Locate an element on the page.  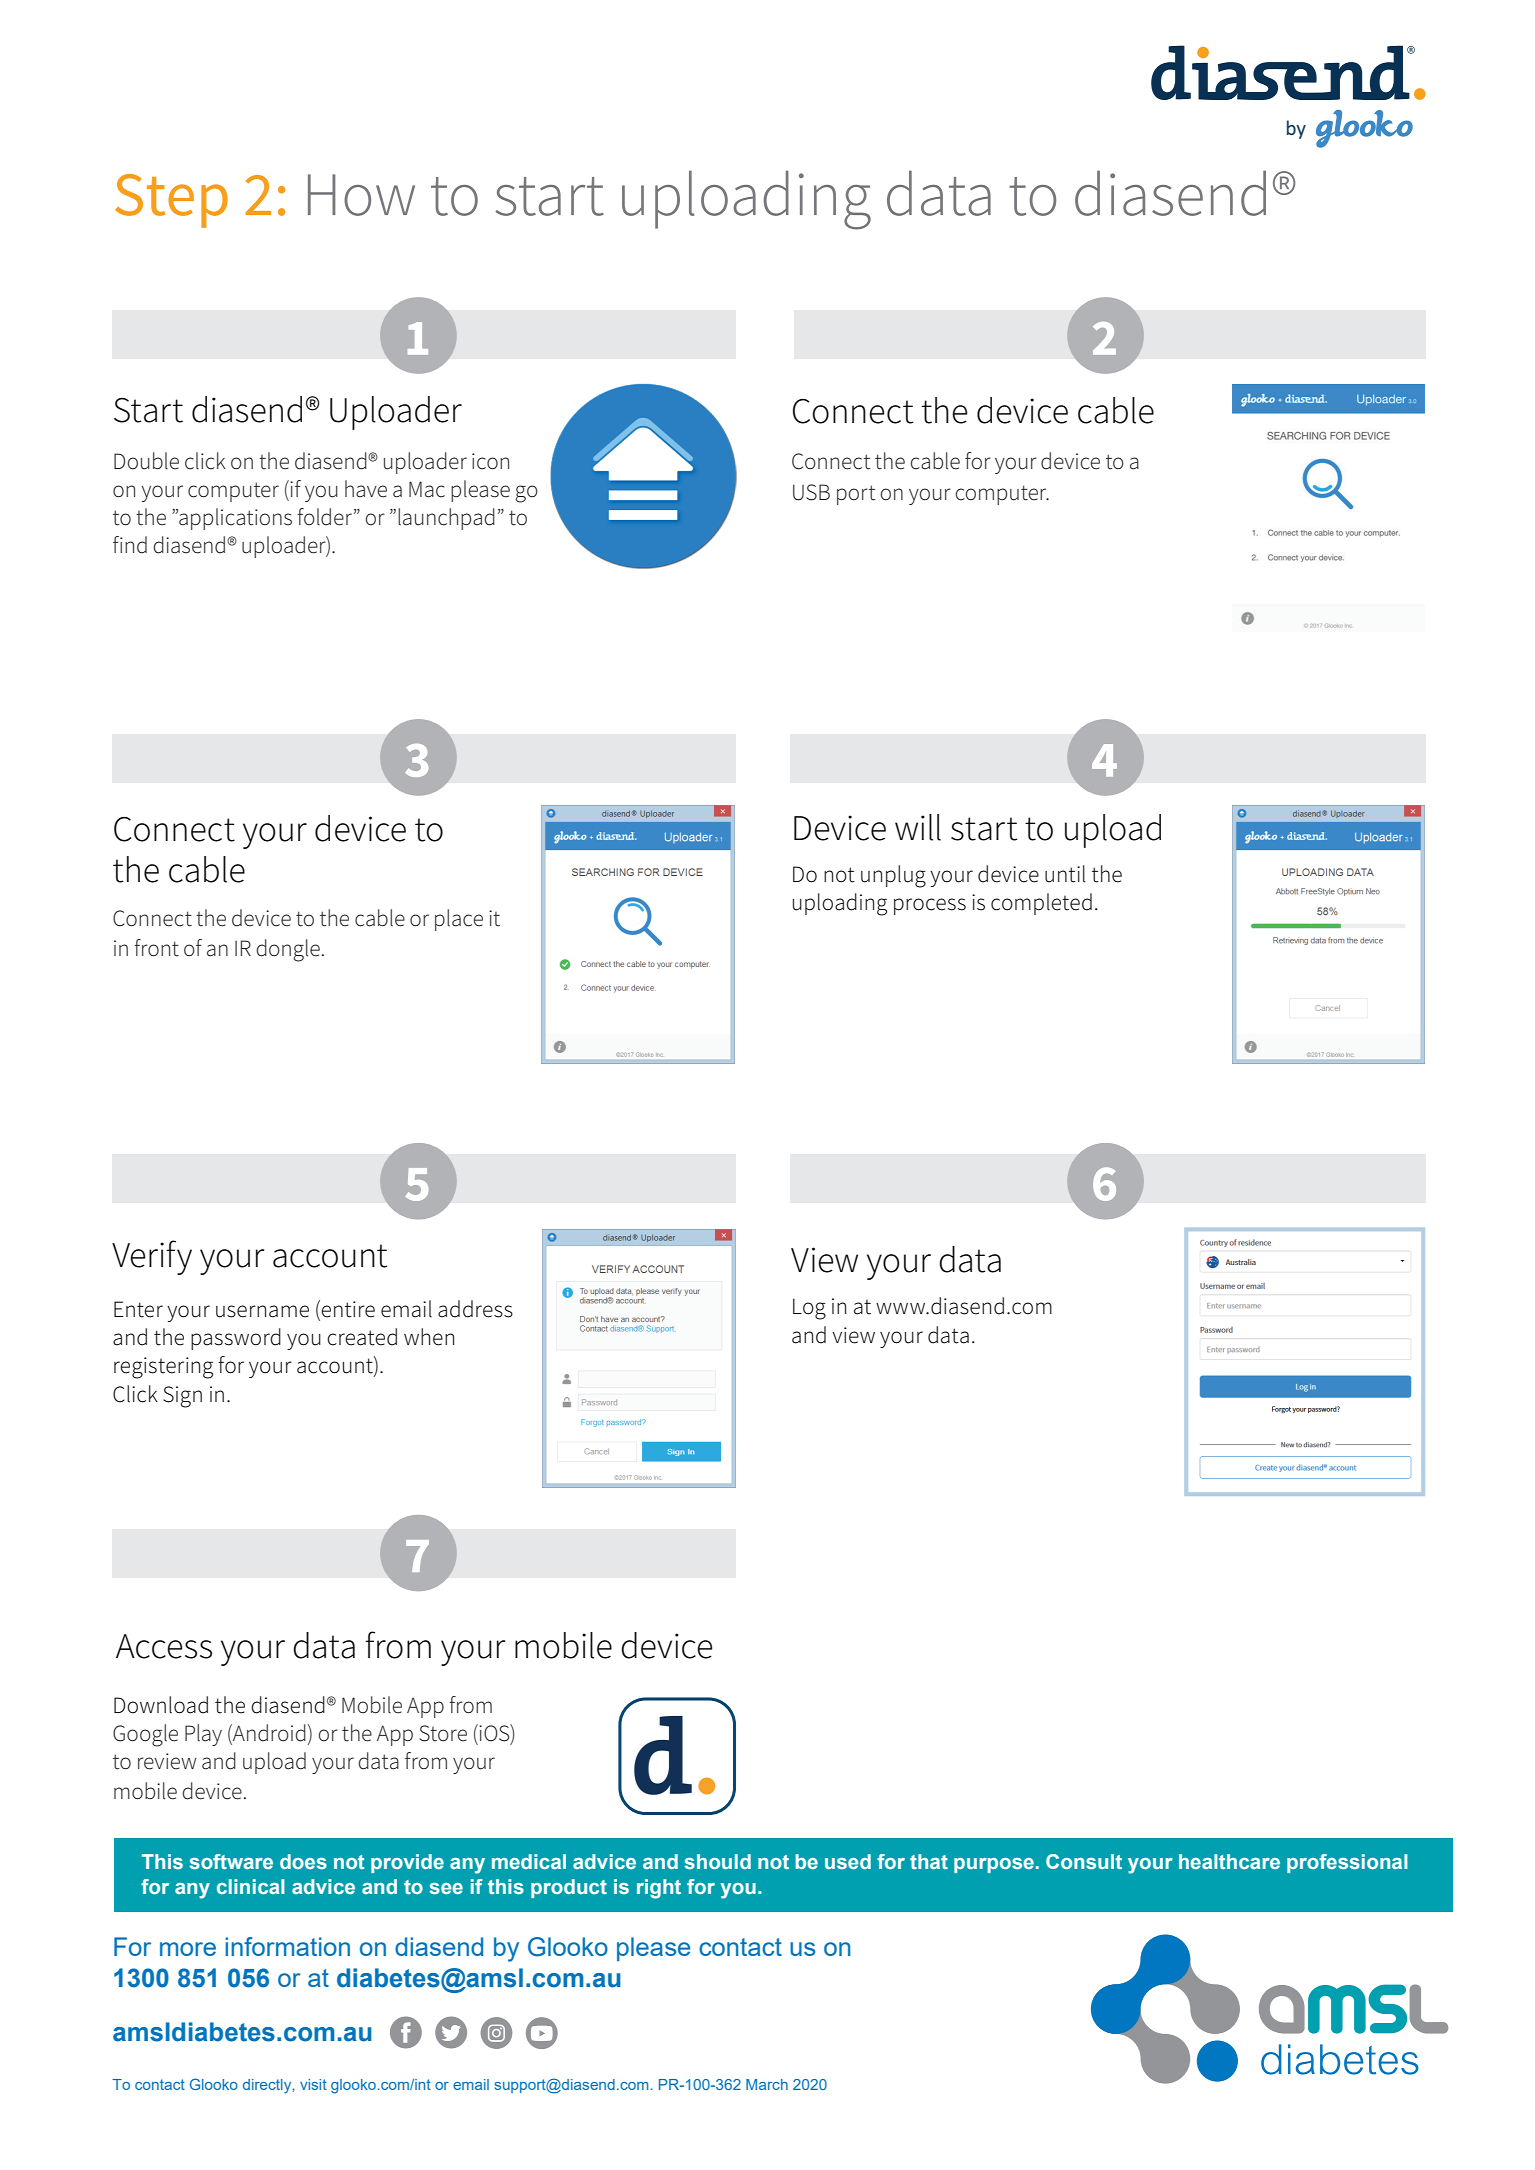
Sign is located at coordinates (182, 1397).
